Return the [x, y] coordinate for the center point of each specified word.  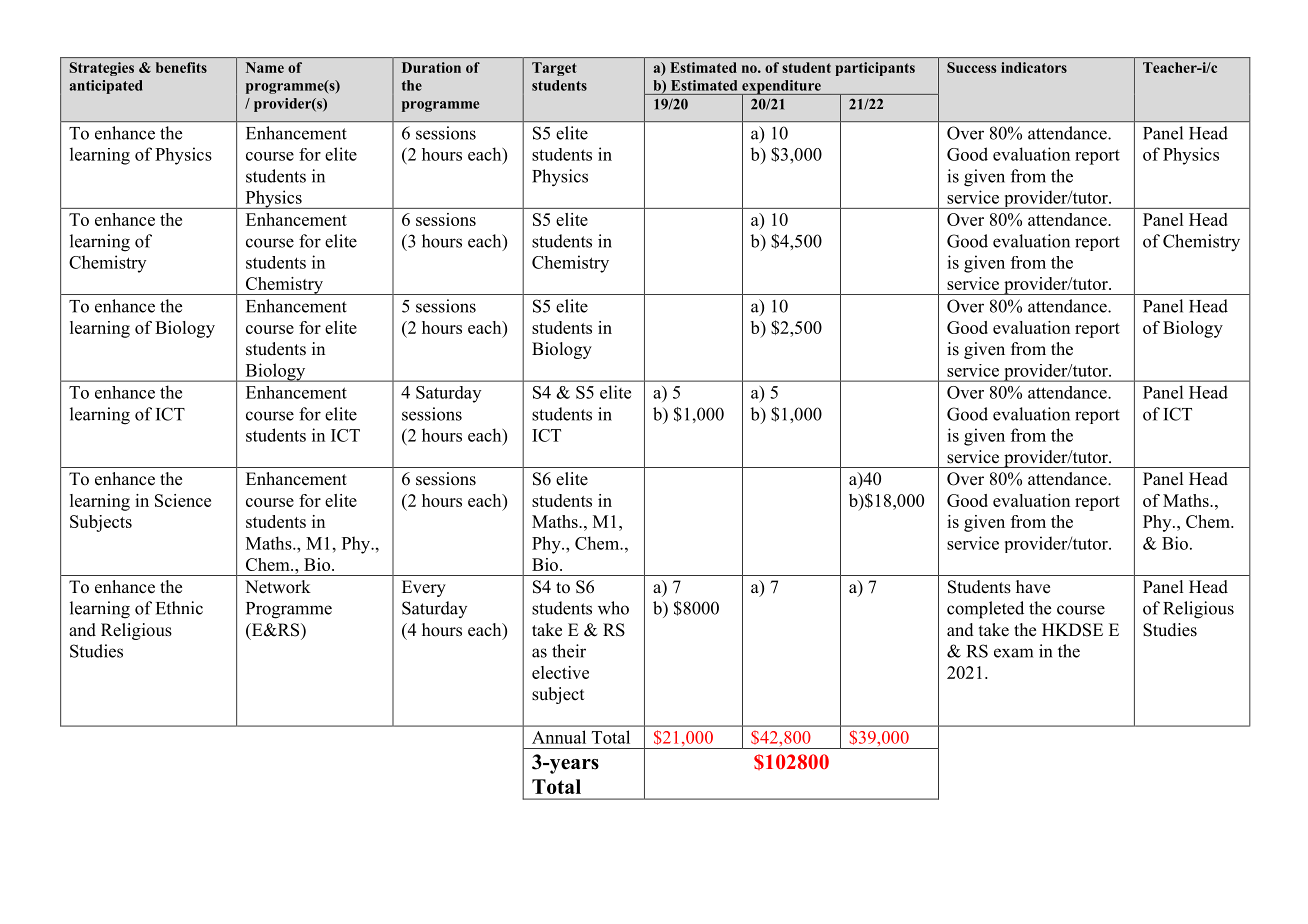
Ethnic [179, 608]
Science [183, 500]
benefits [181, 67]
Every [424, 588]
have [1033, 587]
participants [875, 69]
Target [554, 69]
